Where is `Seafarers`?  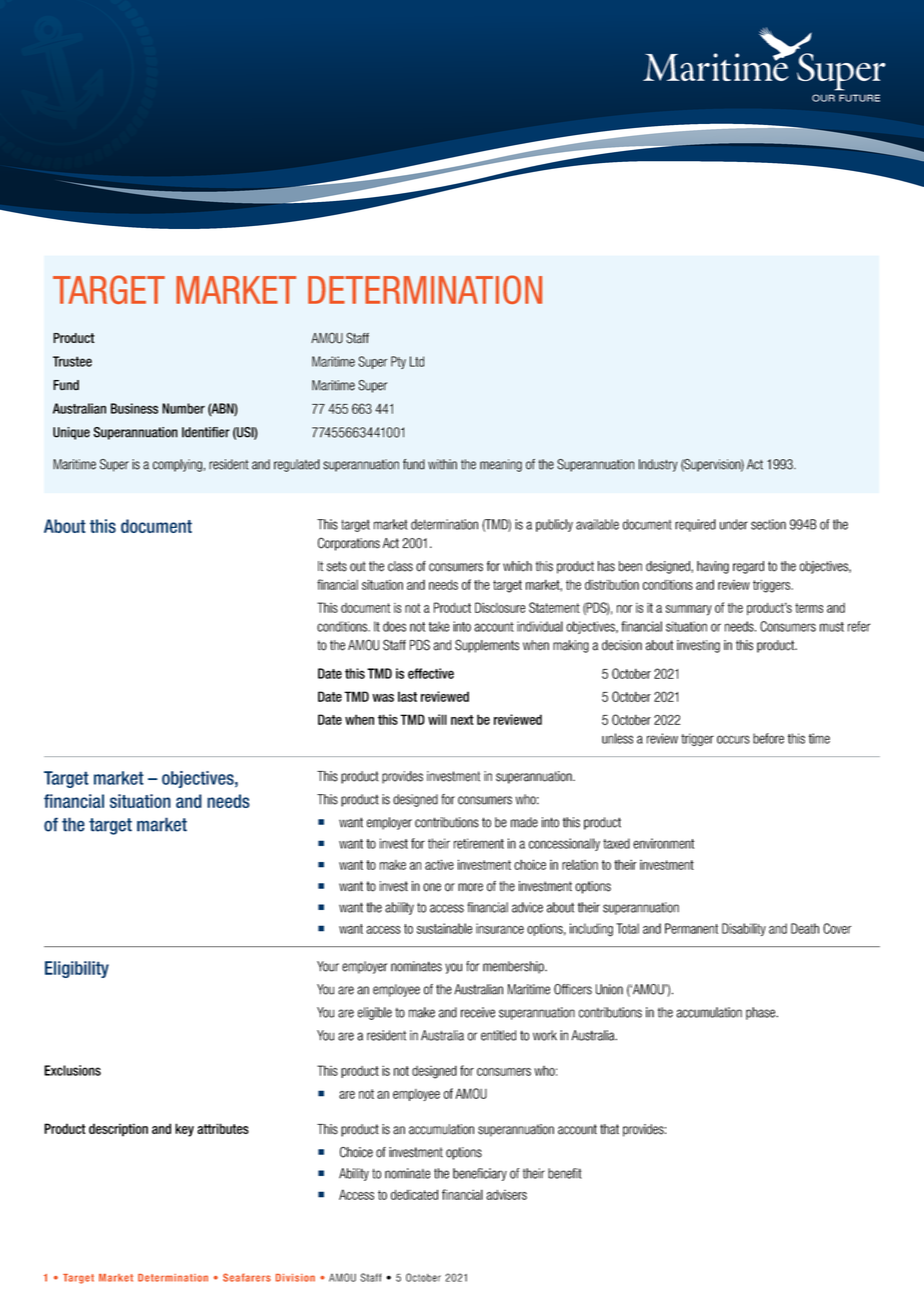
Seafarers is located at coordinates (247, 1277).
